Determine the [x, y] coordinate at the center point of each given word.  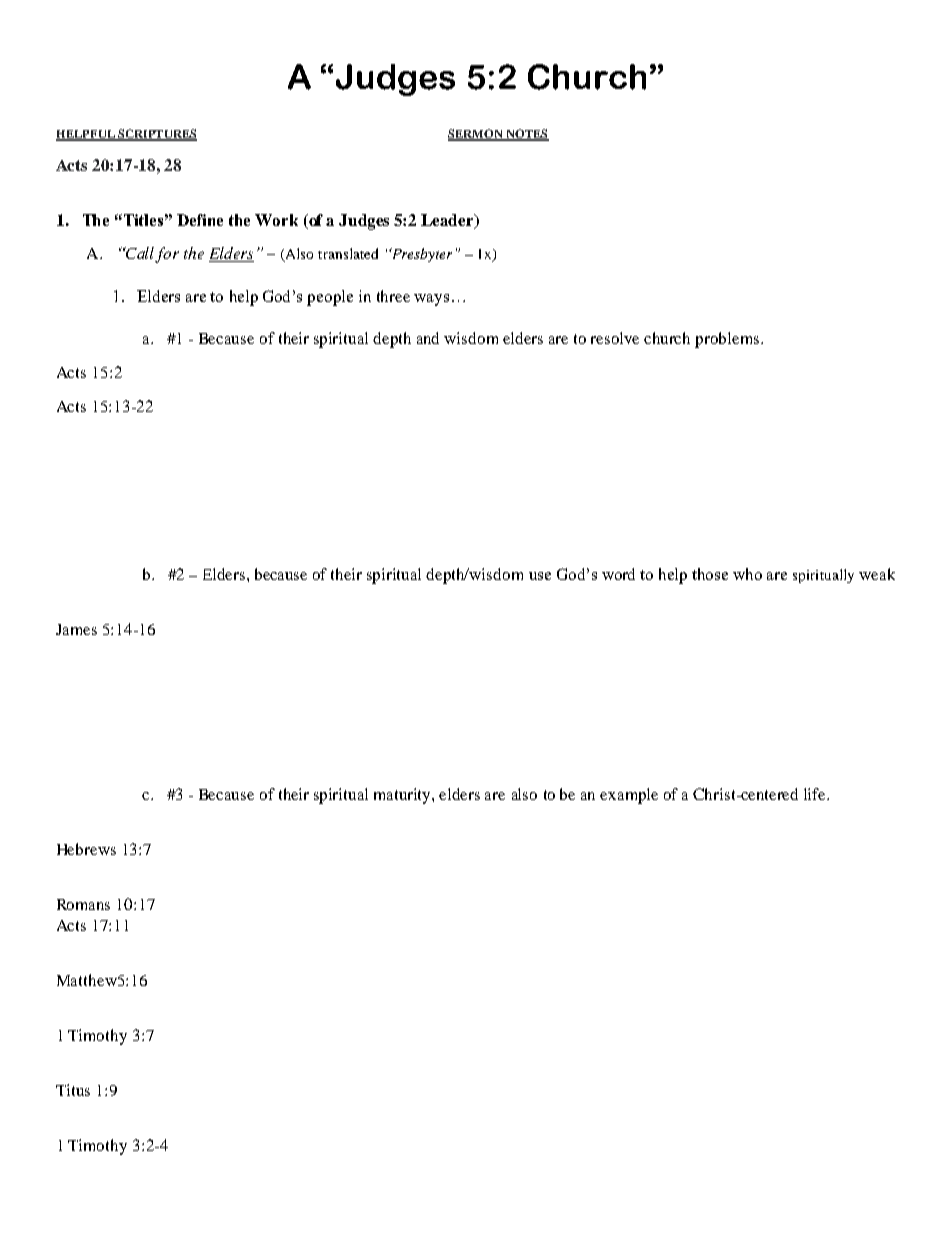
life [816, 794]
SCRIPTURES [156, 135]
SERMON [476, 135]
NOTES [526, 135]
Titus [73, 1090]
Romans [83, 904]
